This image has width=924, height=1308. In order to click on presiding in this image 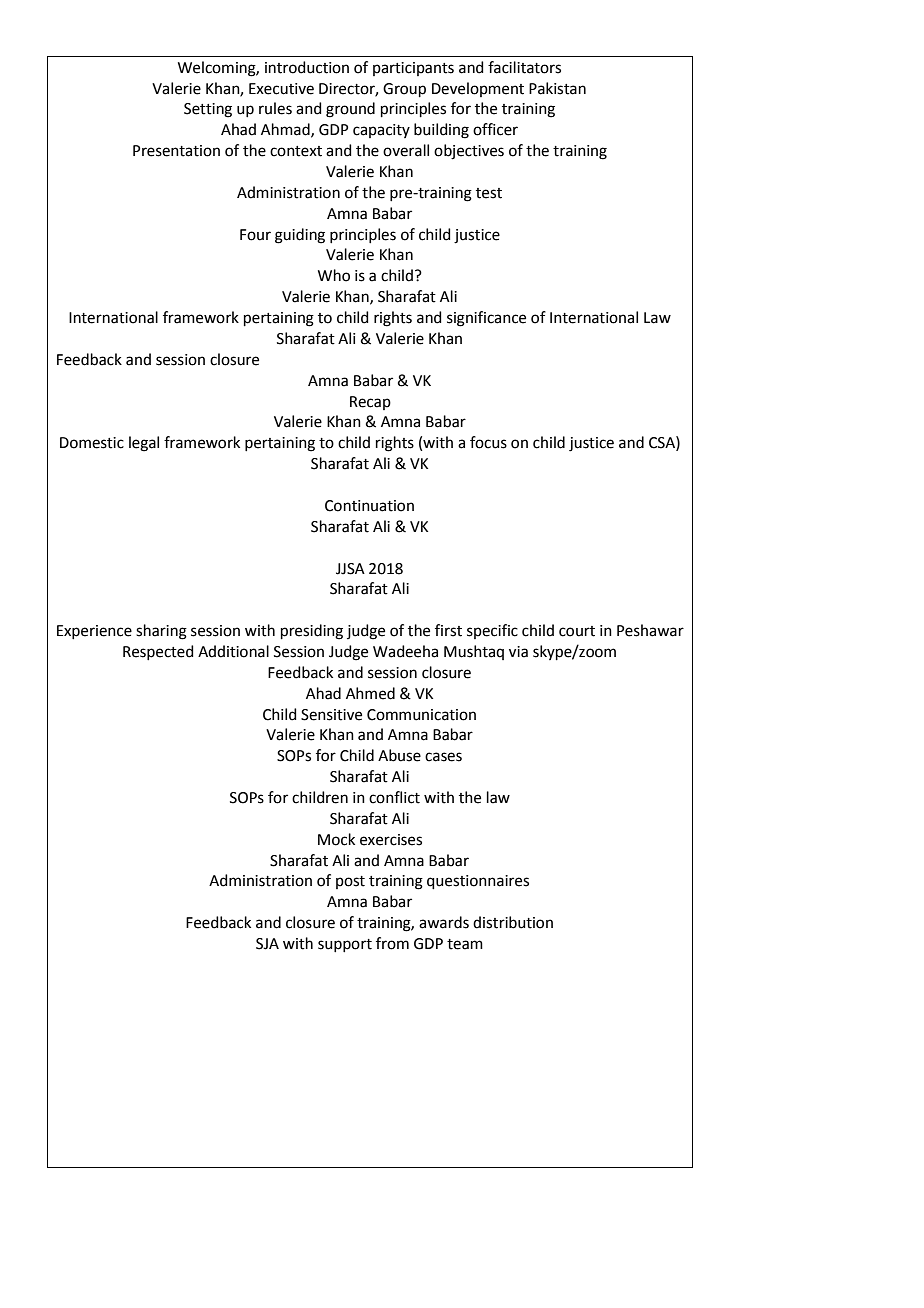, I will do `click(312, 632)`.
